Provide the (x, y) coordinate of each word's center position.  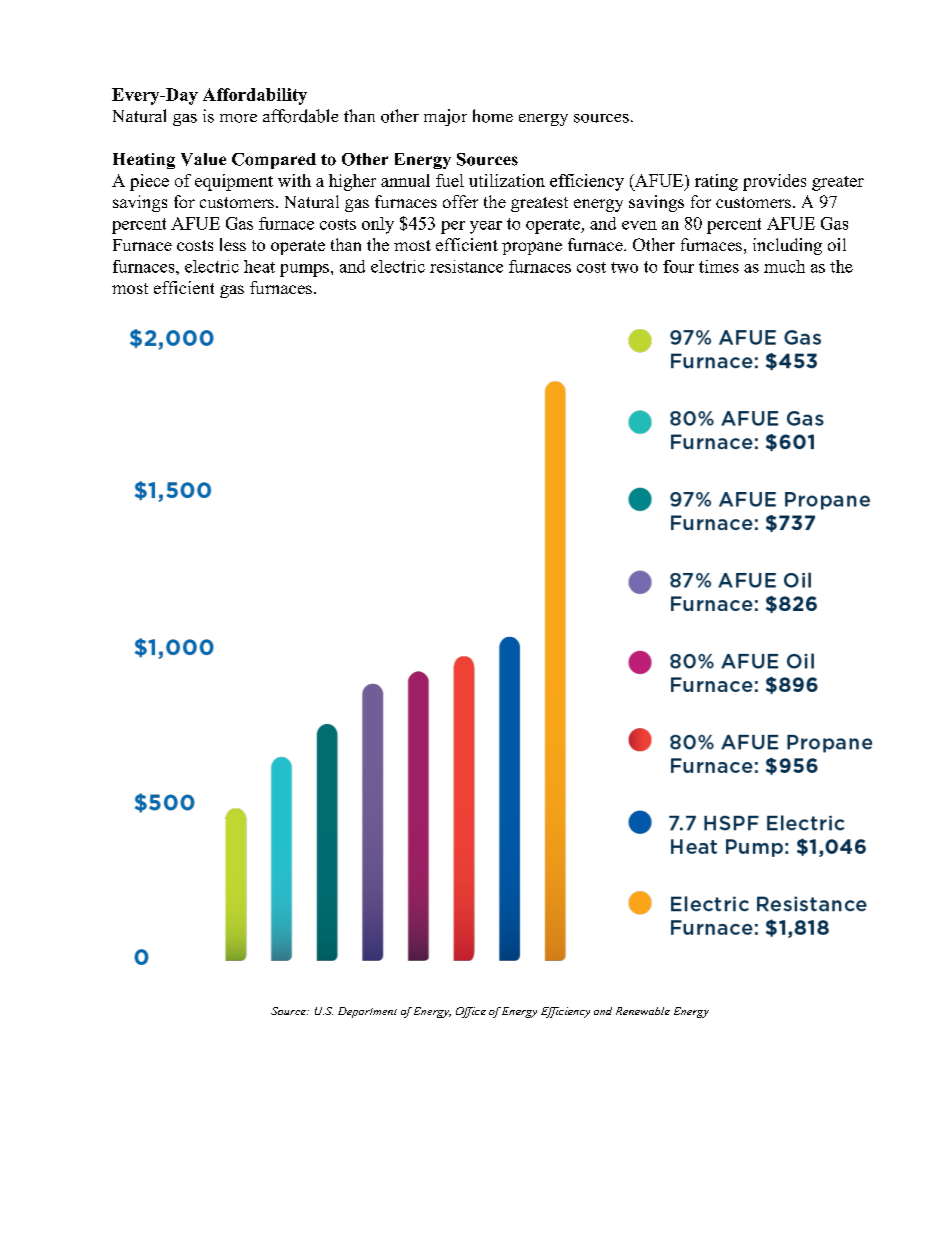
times (719, 266)
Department (367, 1012)
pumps (304, 270)
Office (471, 1012)
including (787, 246)
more (238, 118)
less (233, 244)
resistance (466, 266)
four (678, 266)
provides (774, 182)
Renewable (643, 1011)
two (624, 267)
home (493, 116)
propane (532, 248)
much (784, 266)
